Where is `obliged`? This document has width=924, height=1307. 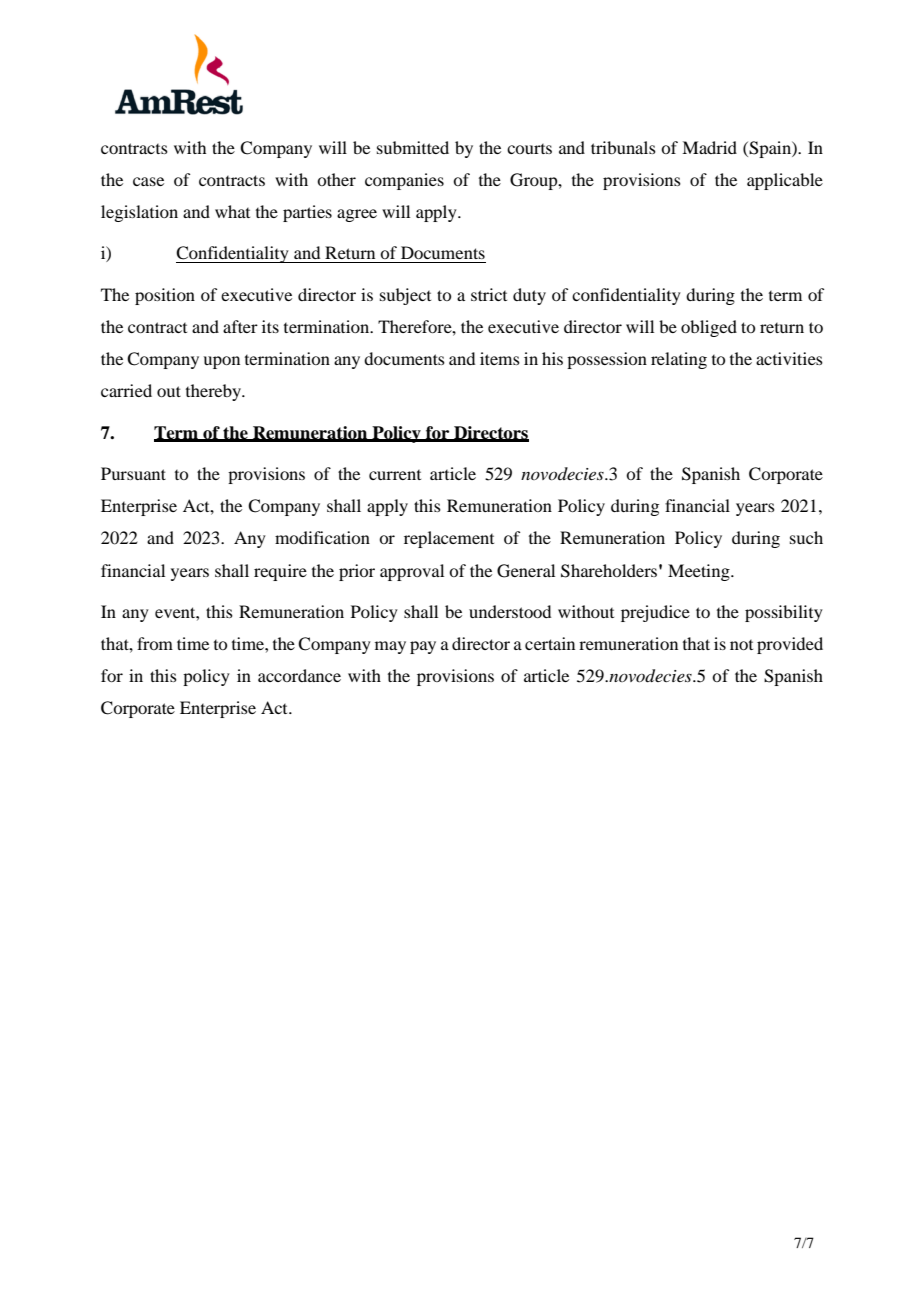 obliged is located at coordinates (709, 328).
